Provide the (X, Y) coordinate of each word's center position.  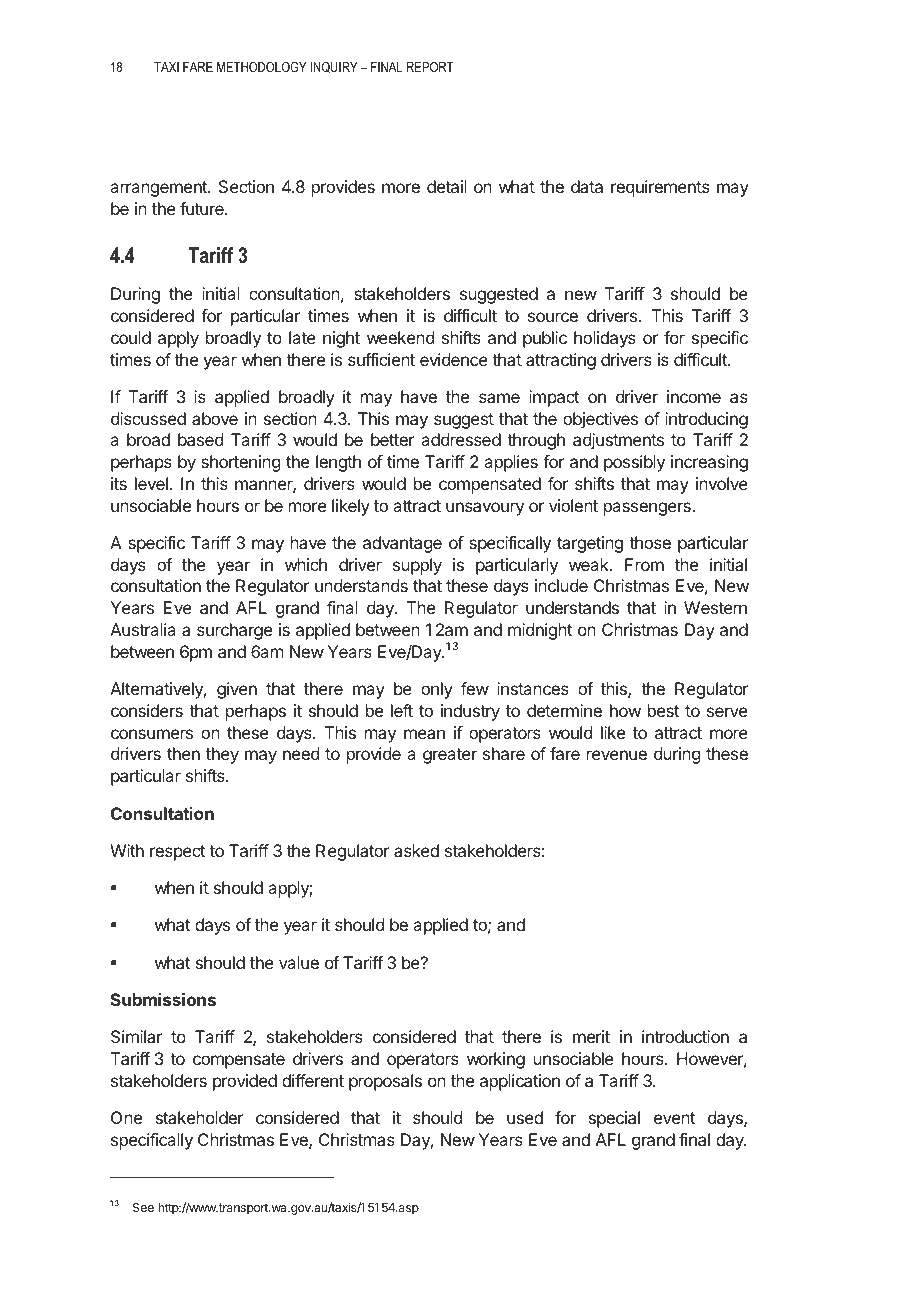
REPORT (430, 67)
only (437, 690)
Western (715, 607)
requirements (660, 188)
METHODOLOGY (262, 67)
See (143, 1207)
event (674, 1118)
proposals (385, 1082)
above (215, 418)
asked (416, 850)
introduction (685, 1036)
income (694, 396)
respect (177, 853)
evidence (454, 359)
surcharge (234, 631)
